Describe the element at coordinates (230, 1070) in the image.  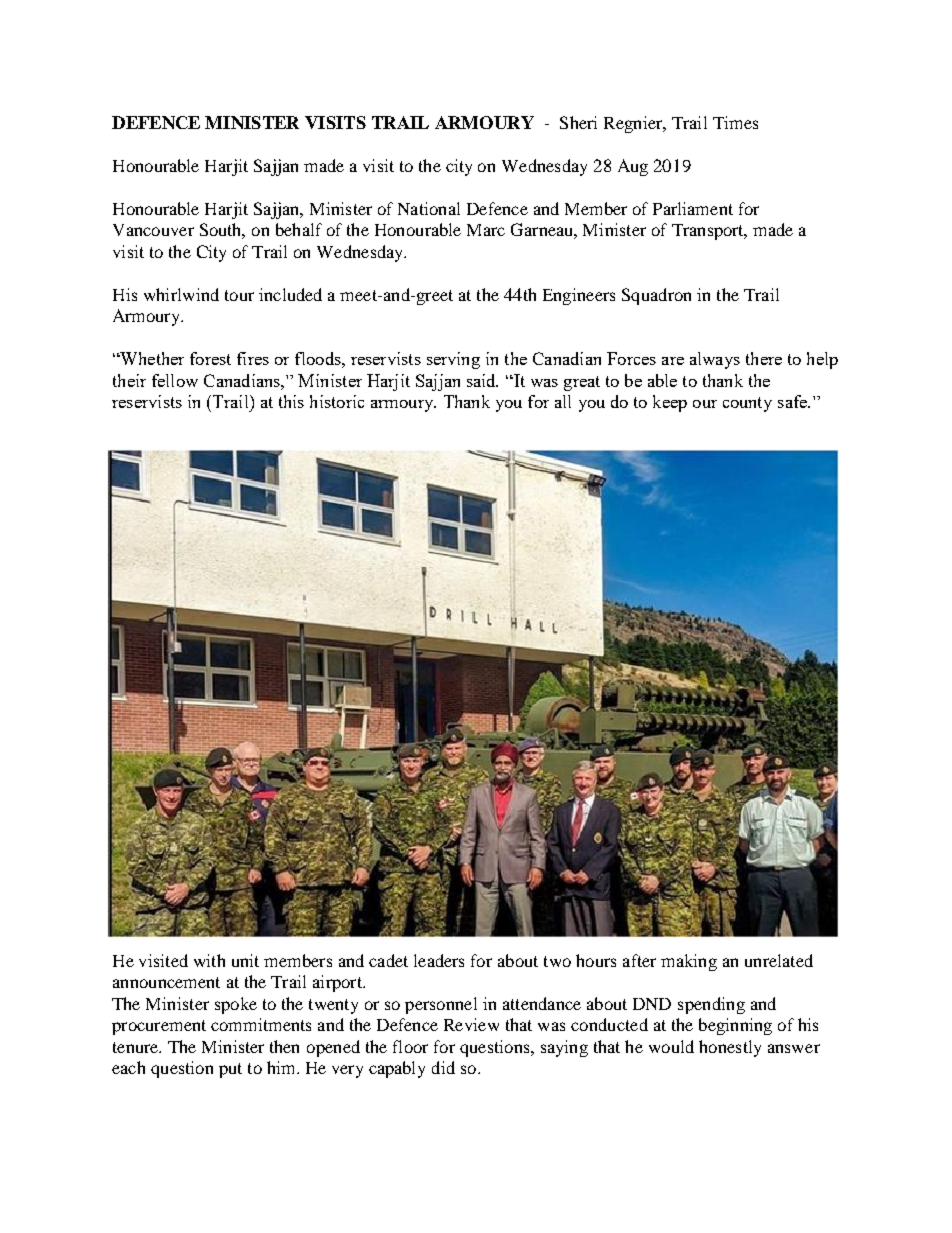
I see `put` at that location.
